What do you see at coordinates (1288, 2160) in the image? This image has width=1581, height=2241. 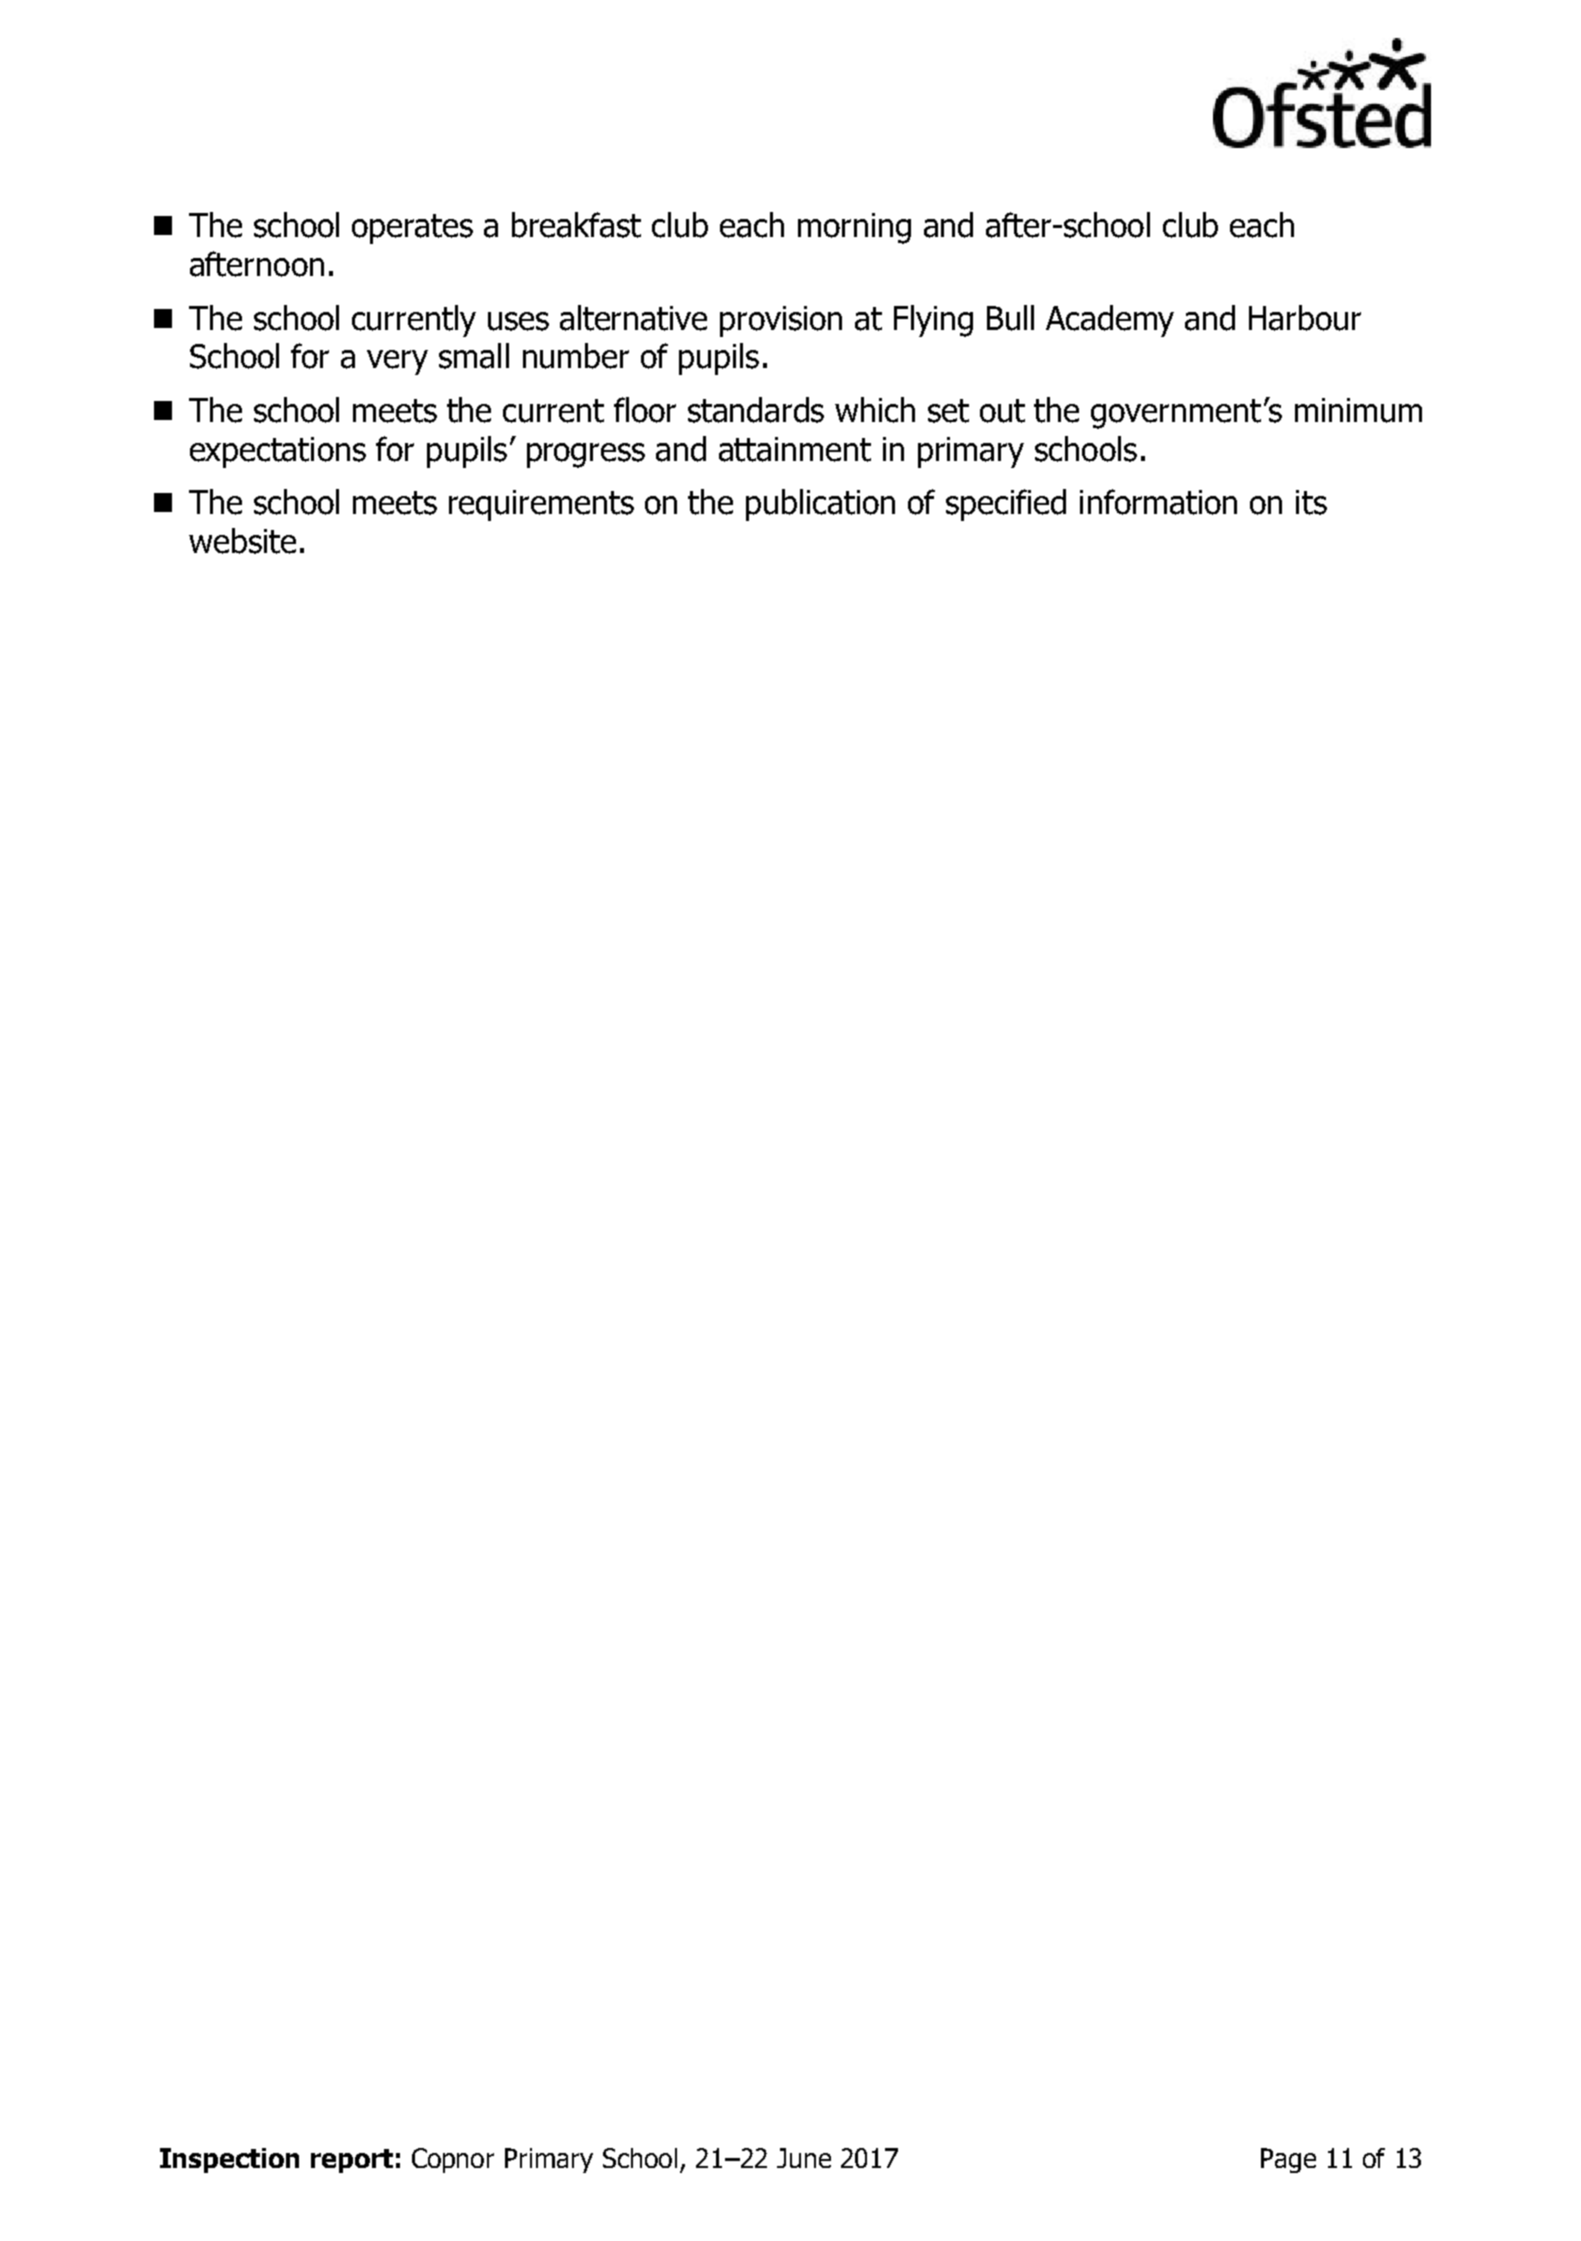 I see `Page` at bounding box center [1288, 2160].
